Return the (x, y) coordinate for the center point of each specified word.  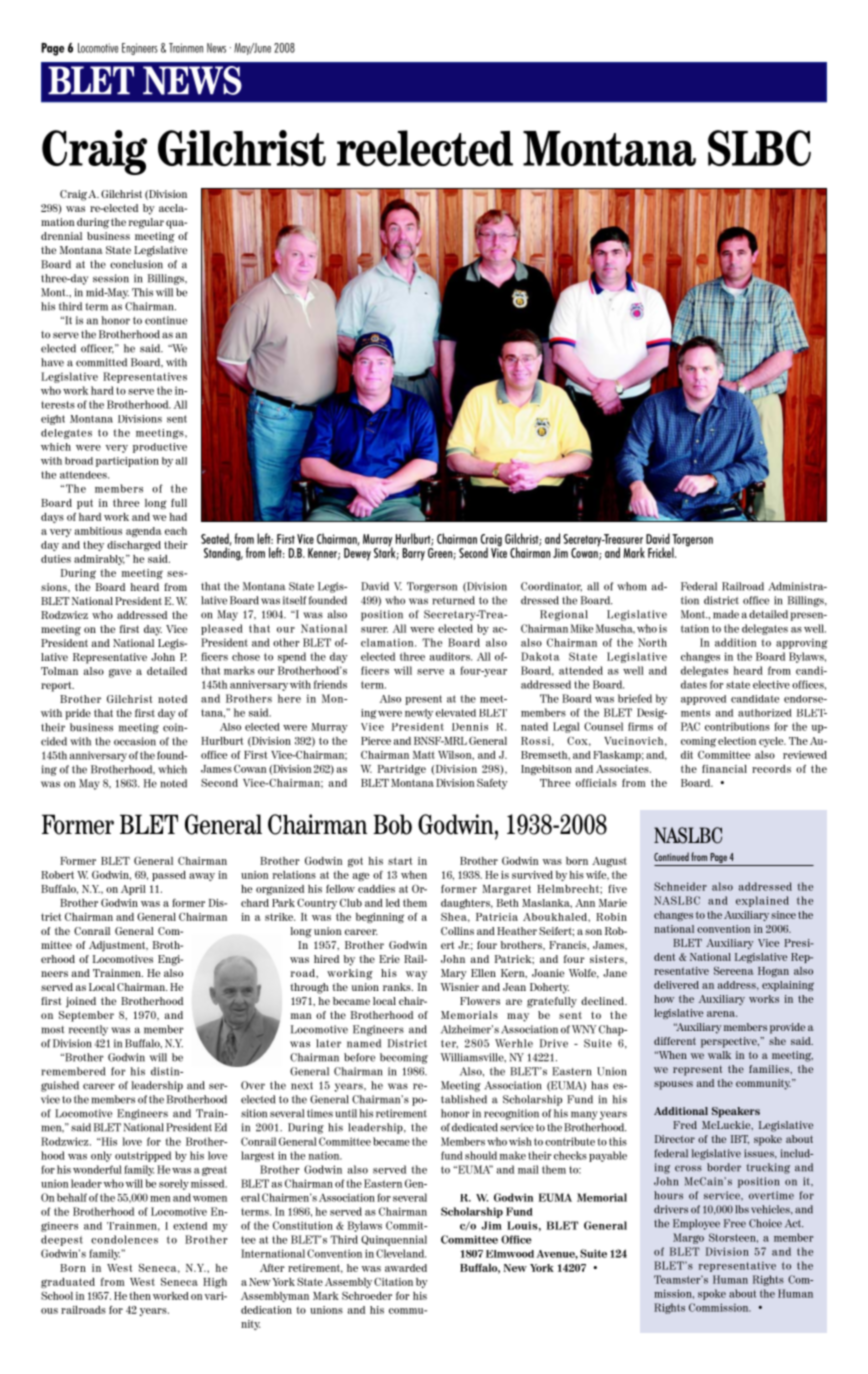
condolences (124, 1239)
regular (146, 223)
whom (632, 586)
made (726, 614)
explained (762, 901)
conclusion (136, 264)
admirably (99, 560)
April (133, 890)
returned (453, 600)
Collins (457, 931)
